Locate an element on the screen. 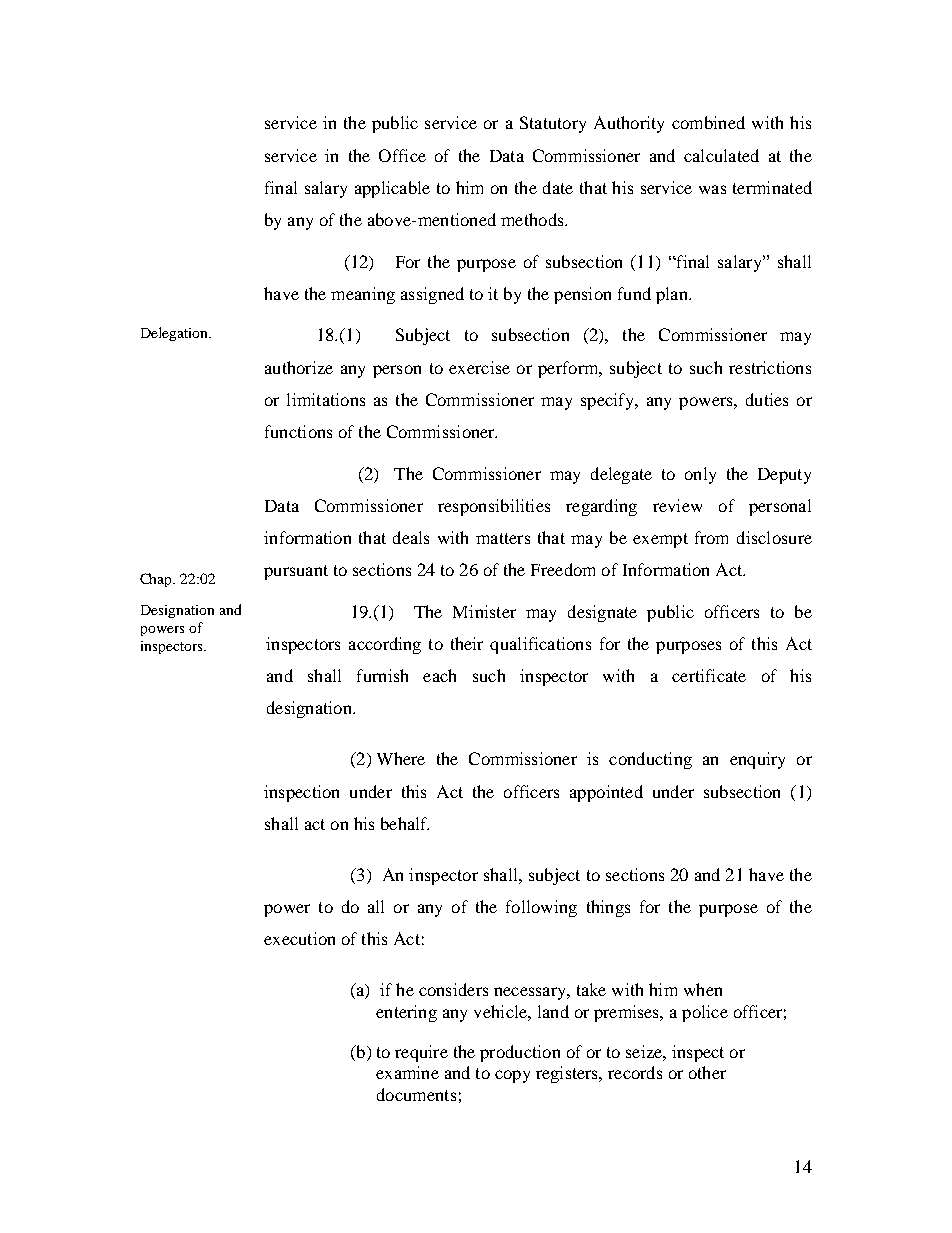 This screenshot has height=1233, width=952. calculated is located at coordinates (721, 155).
